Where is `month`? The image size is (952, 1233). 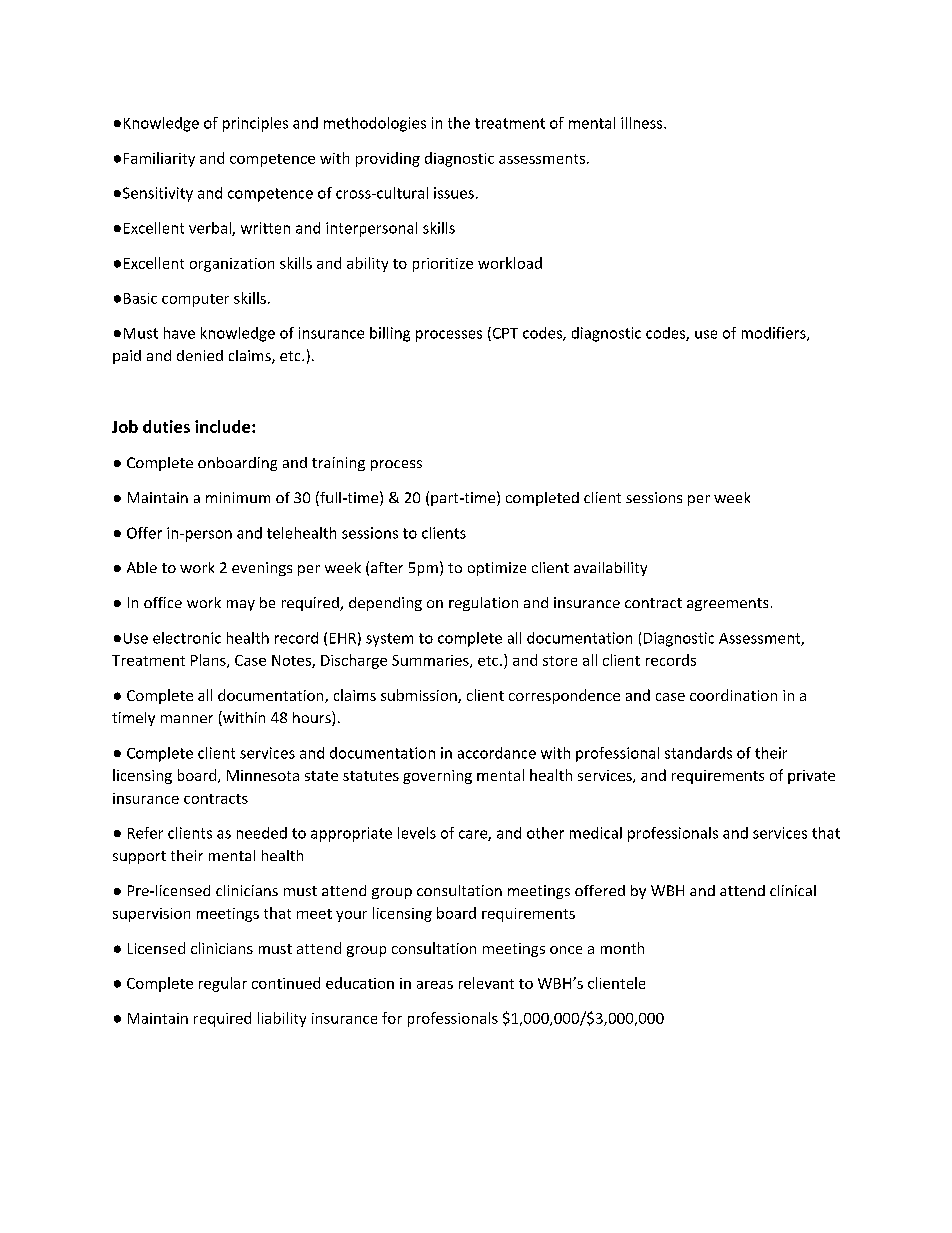 month is located at coordinates (622, 948).
